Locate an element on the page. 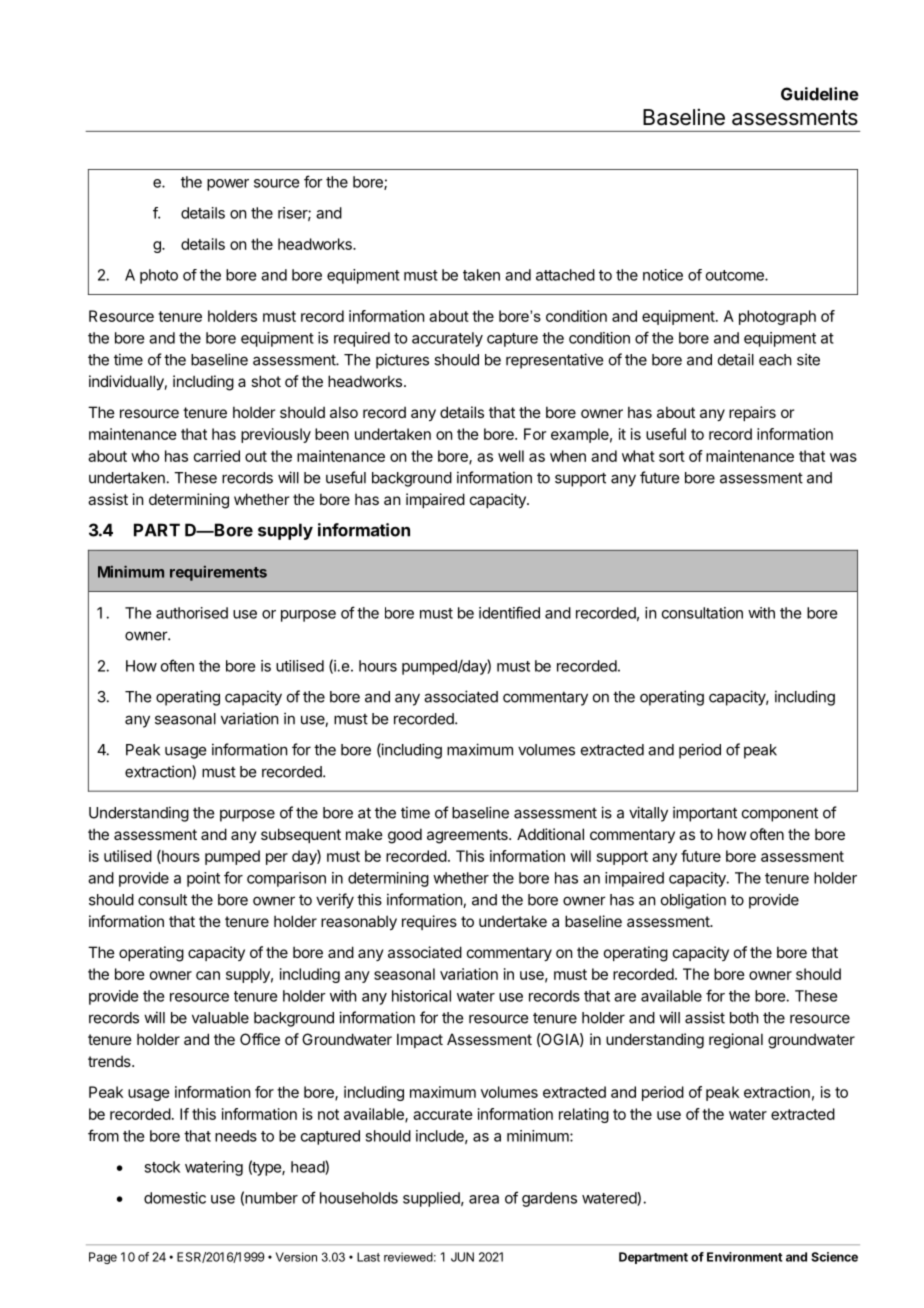  well is located at coordinates (511, 456).
